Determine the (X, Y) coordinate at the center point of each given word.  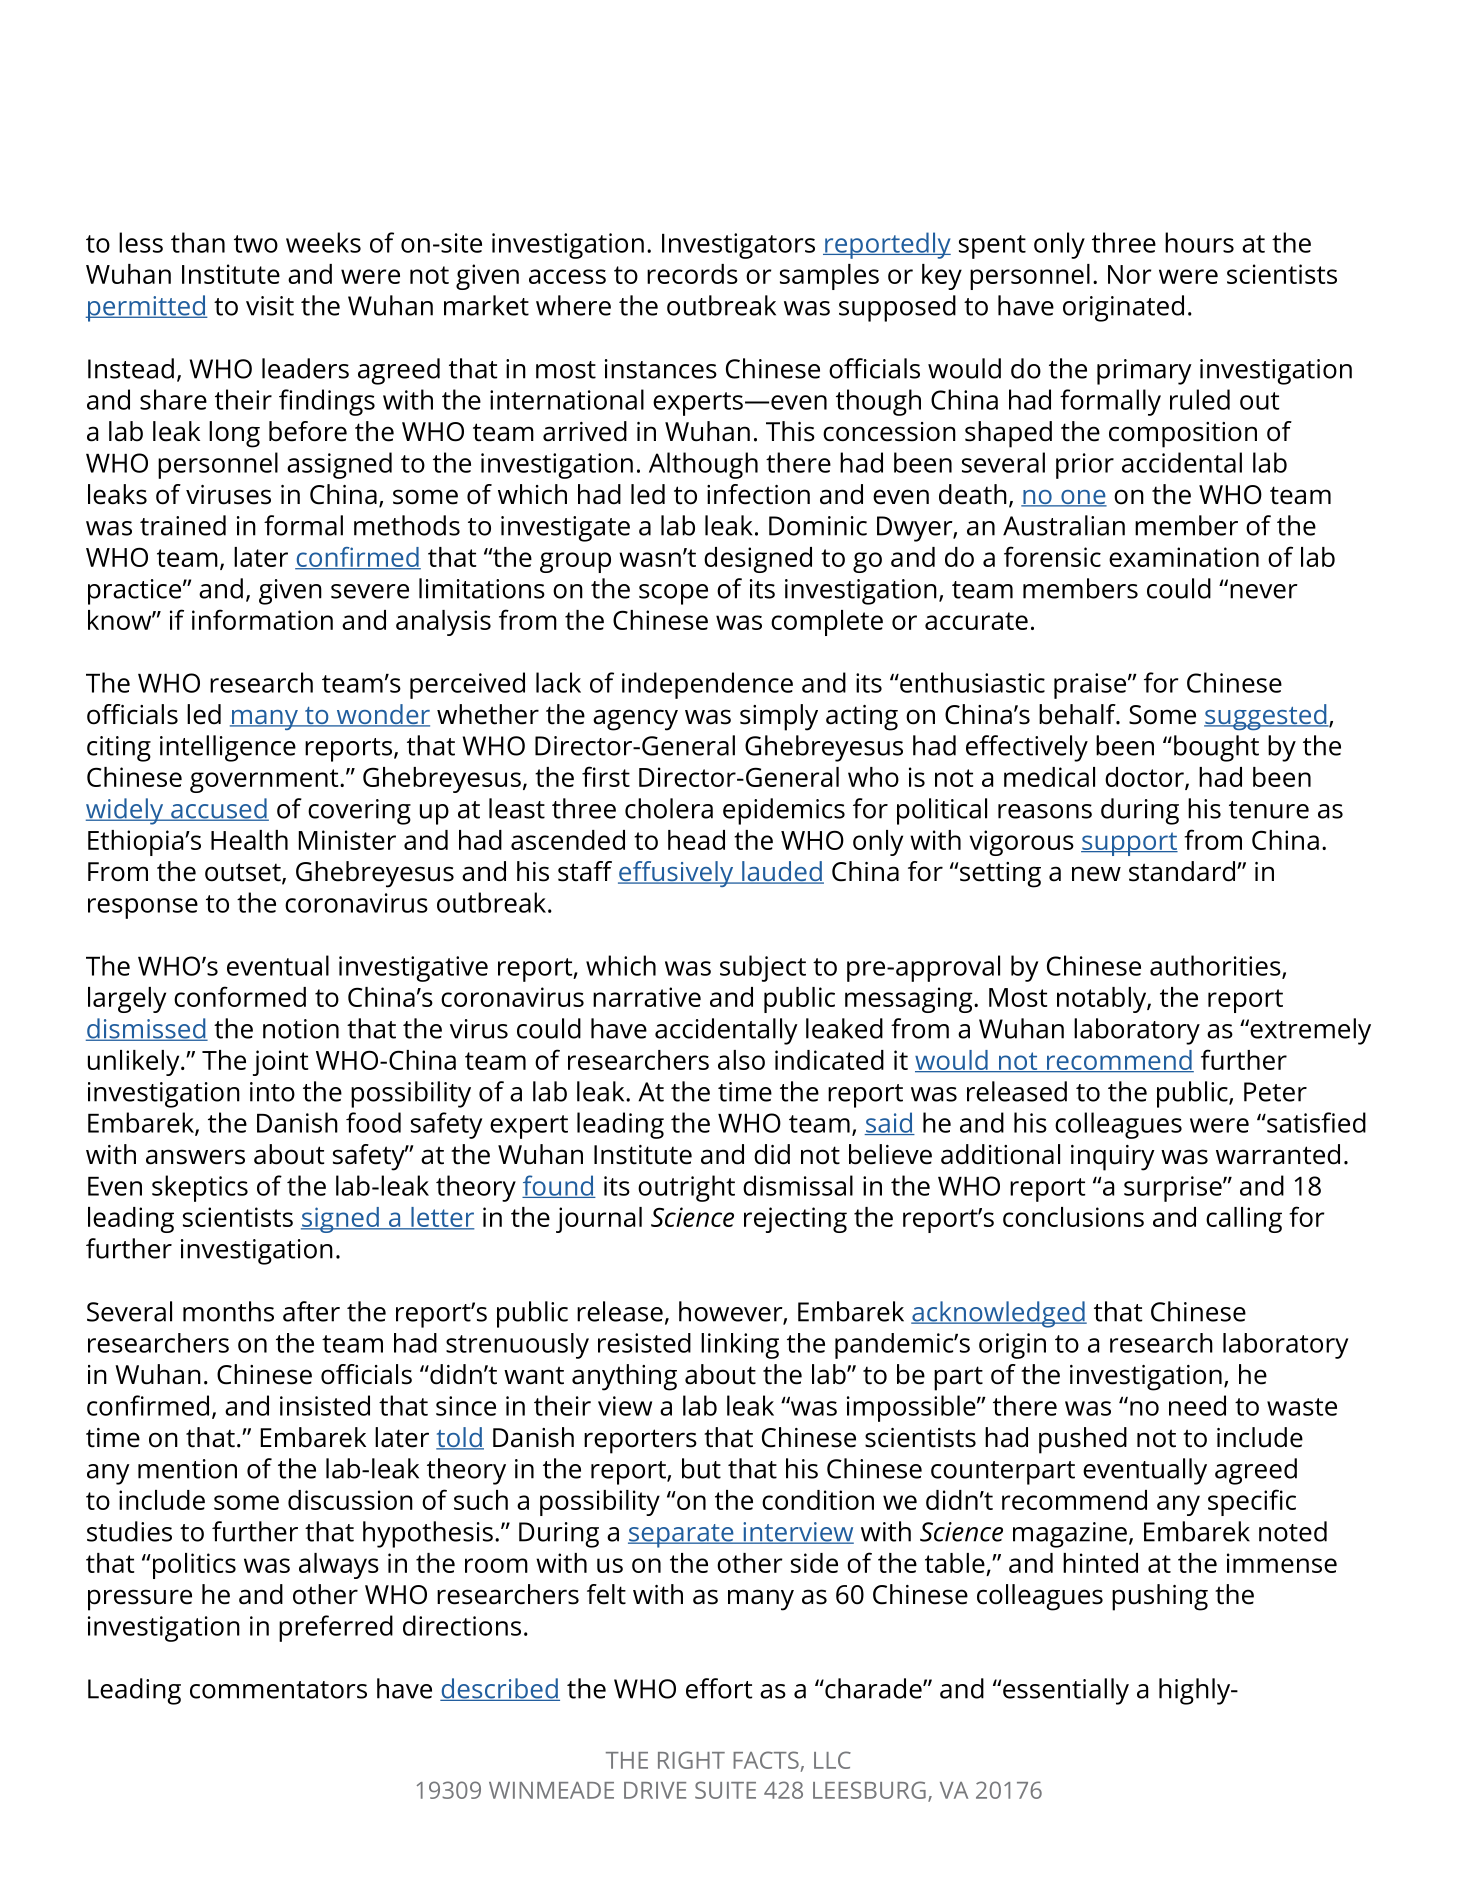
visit (270, 306)
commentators (278, 1690)
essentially (1066, 1691)
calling (1244, 1220)
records (692, 274)
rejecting (795, 1220)
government (265, 781)
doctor (1145, 778)
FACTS (766, 1760)
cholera (669, 808)
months (228, 1311)
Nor (1129, 274)
